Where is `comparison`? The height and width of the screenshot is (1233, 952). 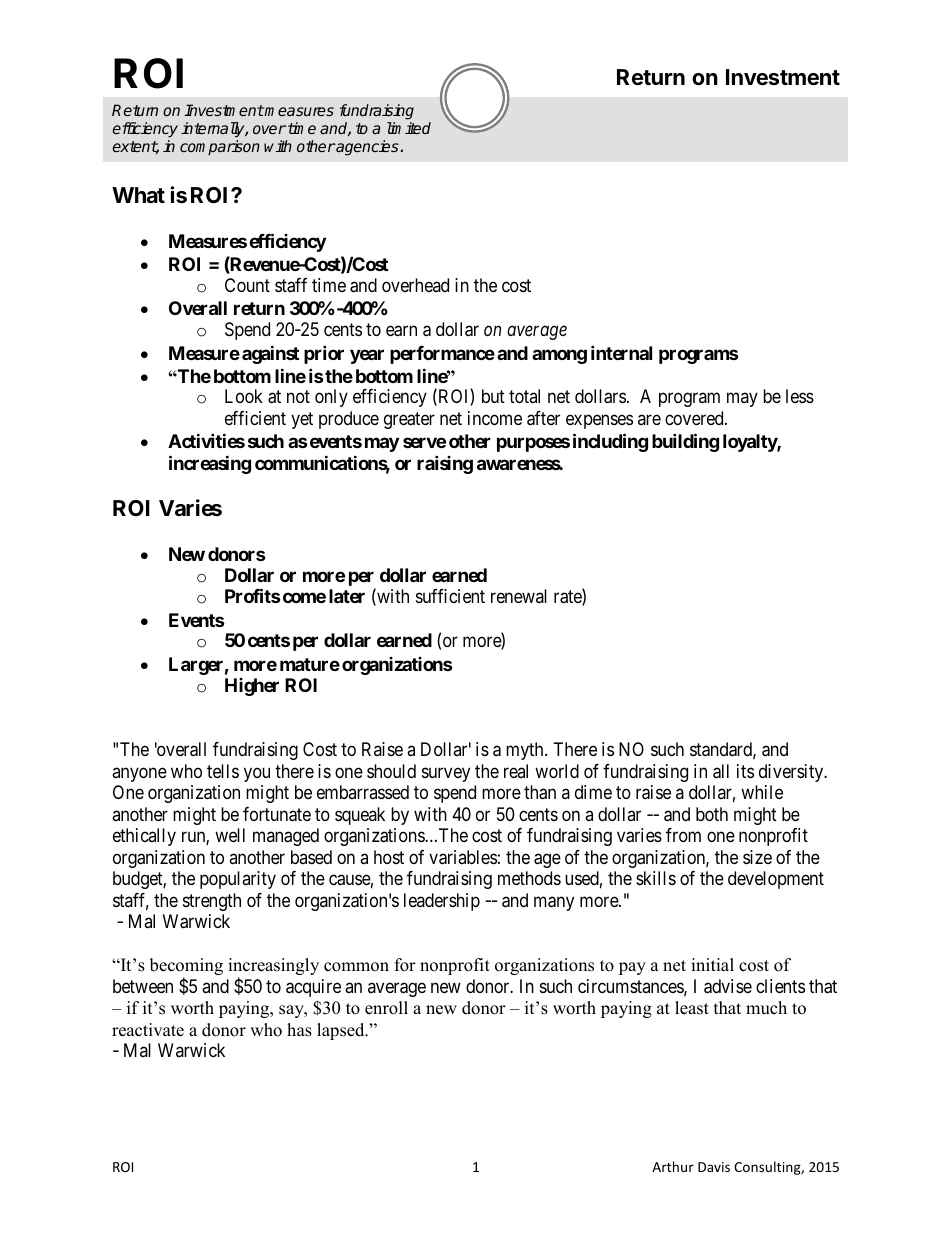 comparison is located at coordinates (220, 147).
